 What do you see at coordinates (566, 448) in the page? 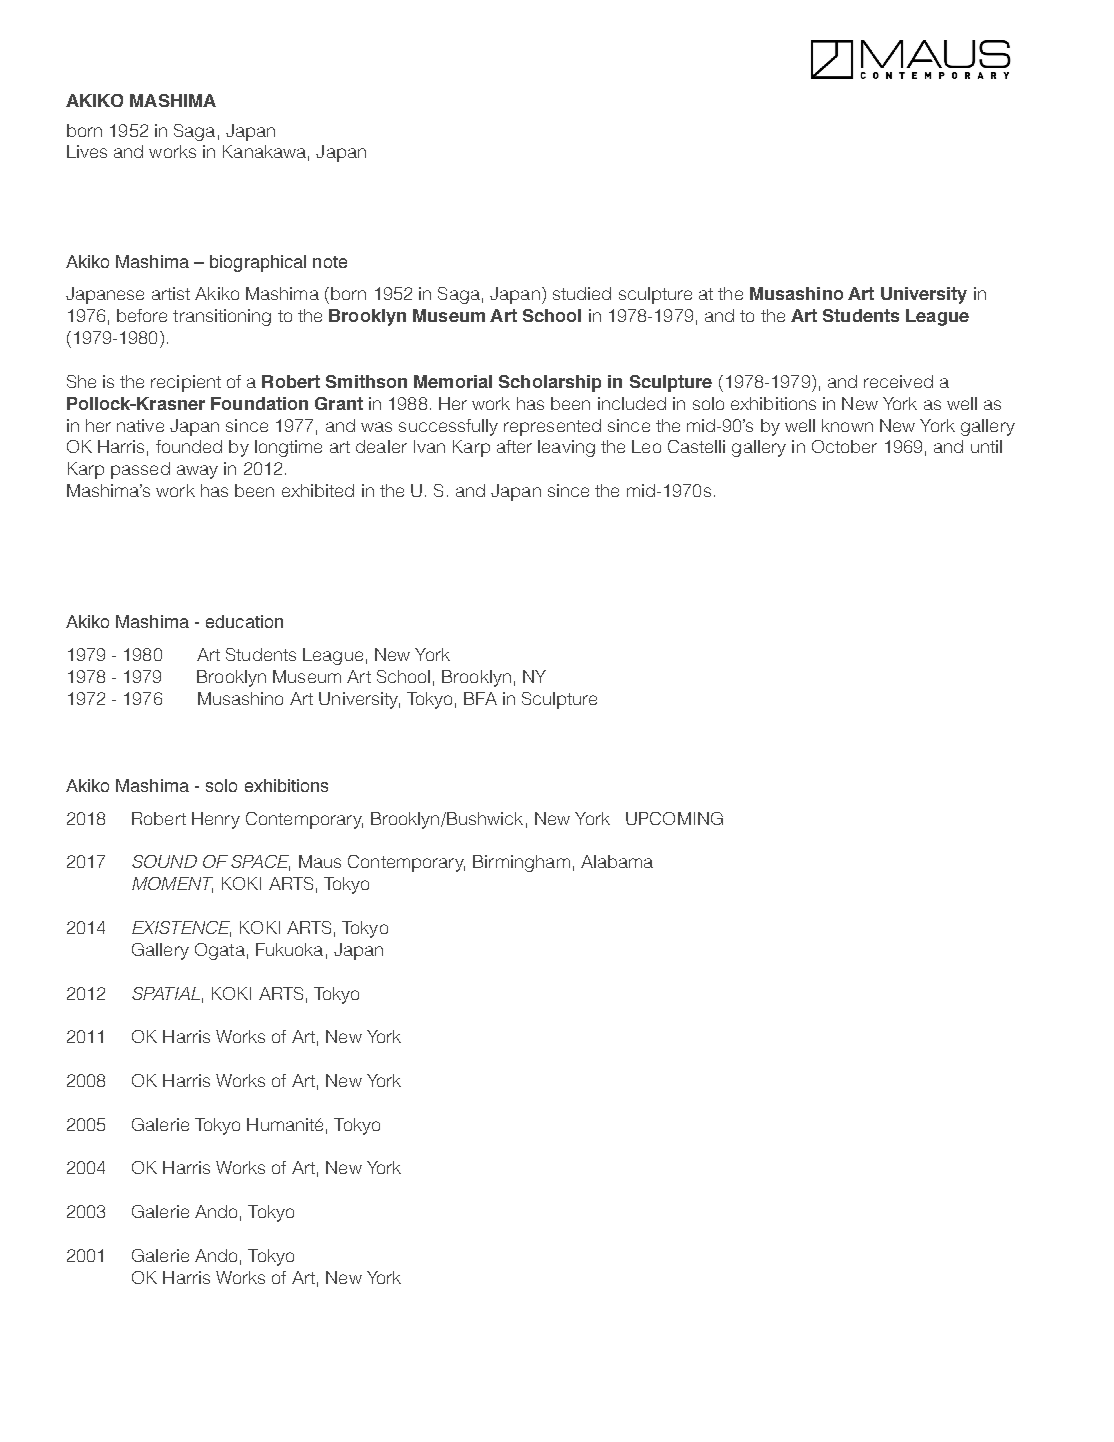
I see `leaving` at bounding box center [566, 448].
